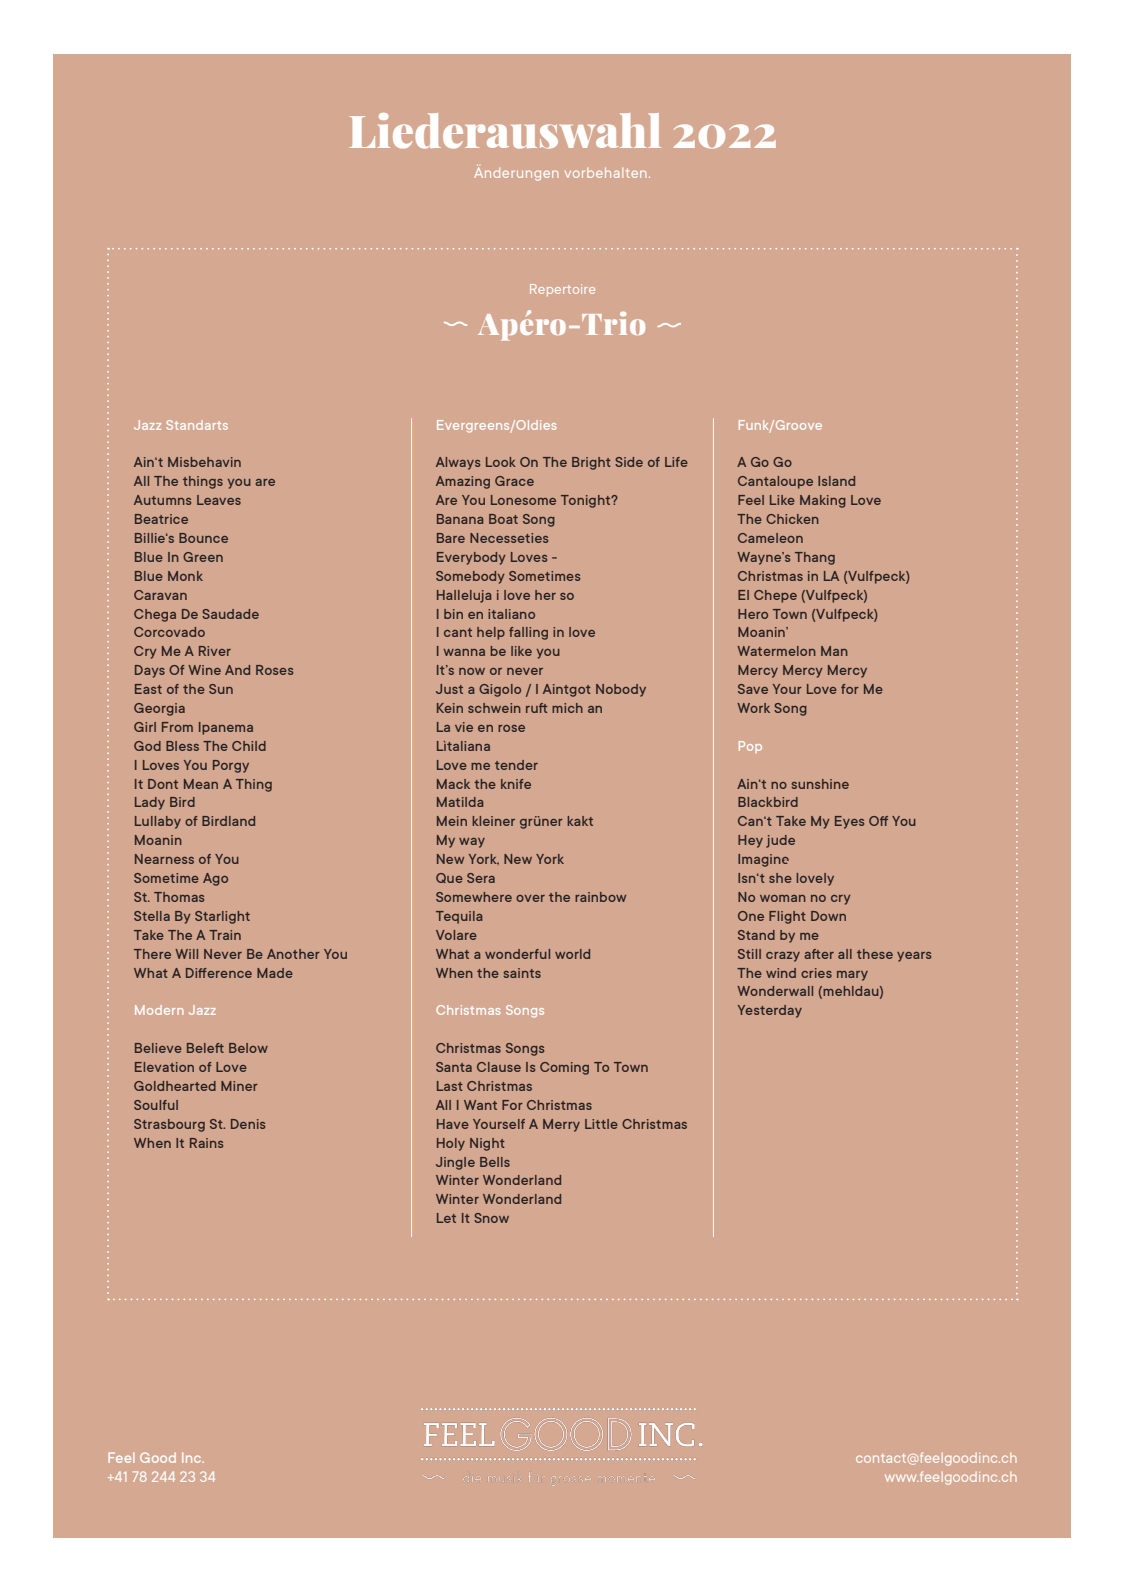 The width and height of the screenshot is (1125, 1591). I want to click on Gigolo, so click(500, 690).
